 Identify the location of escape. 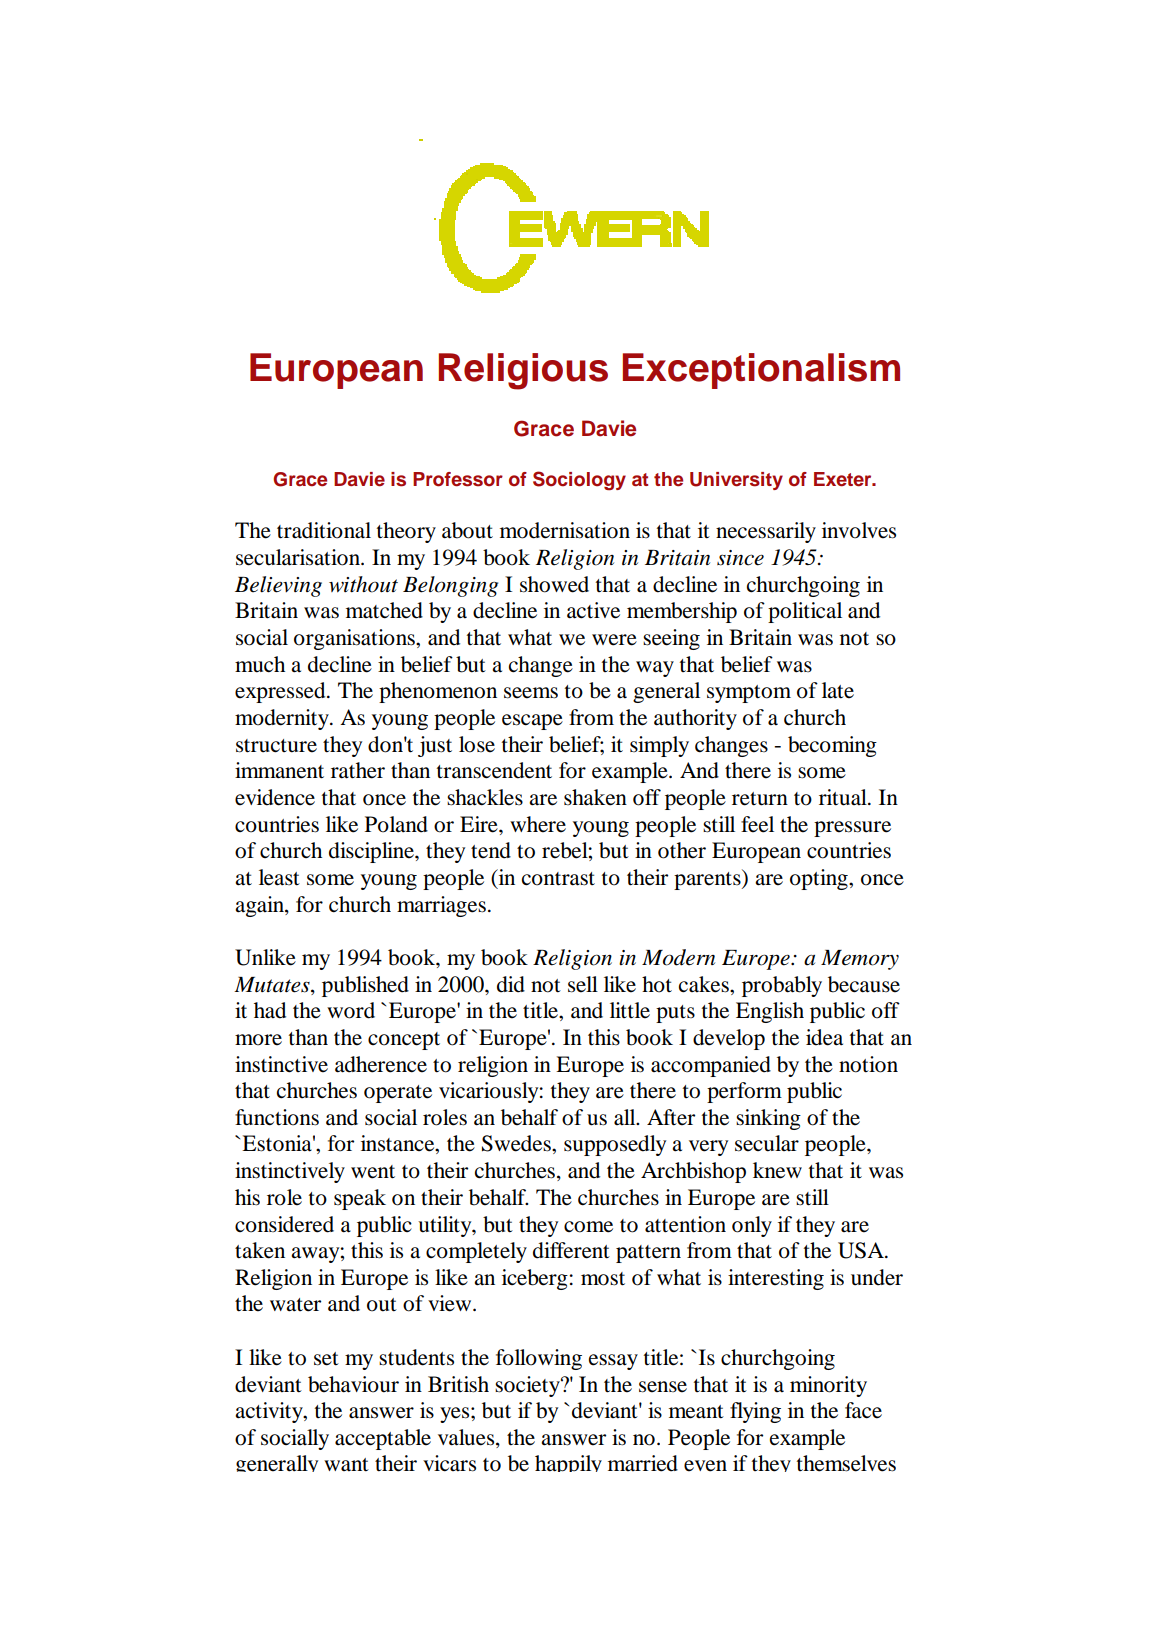
(532, 722).
